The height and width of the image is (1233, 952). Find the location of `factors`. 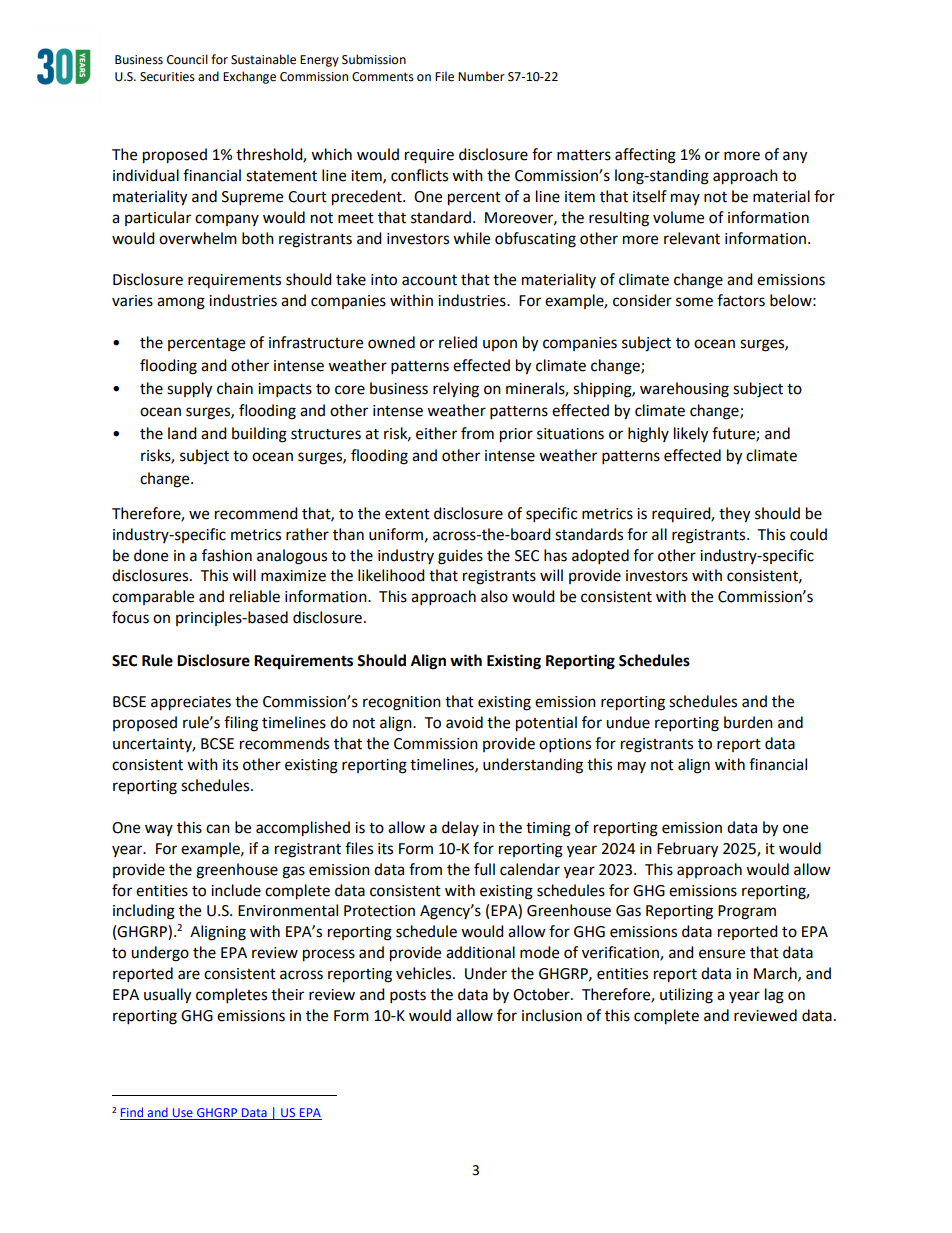

factors is located at coordinates (741, 300).
